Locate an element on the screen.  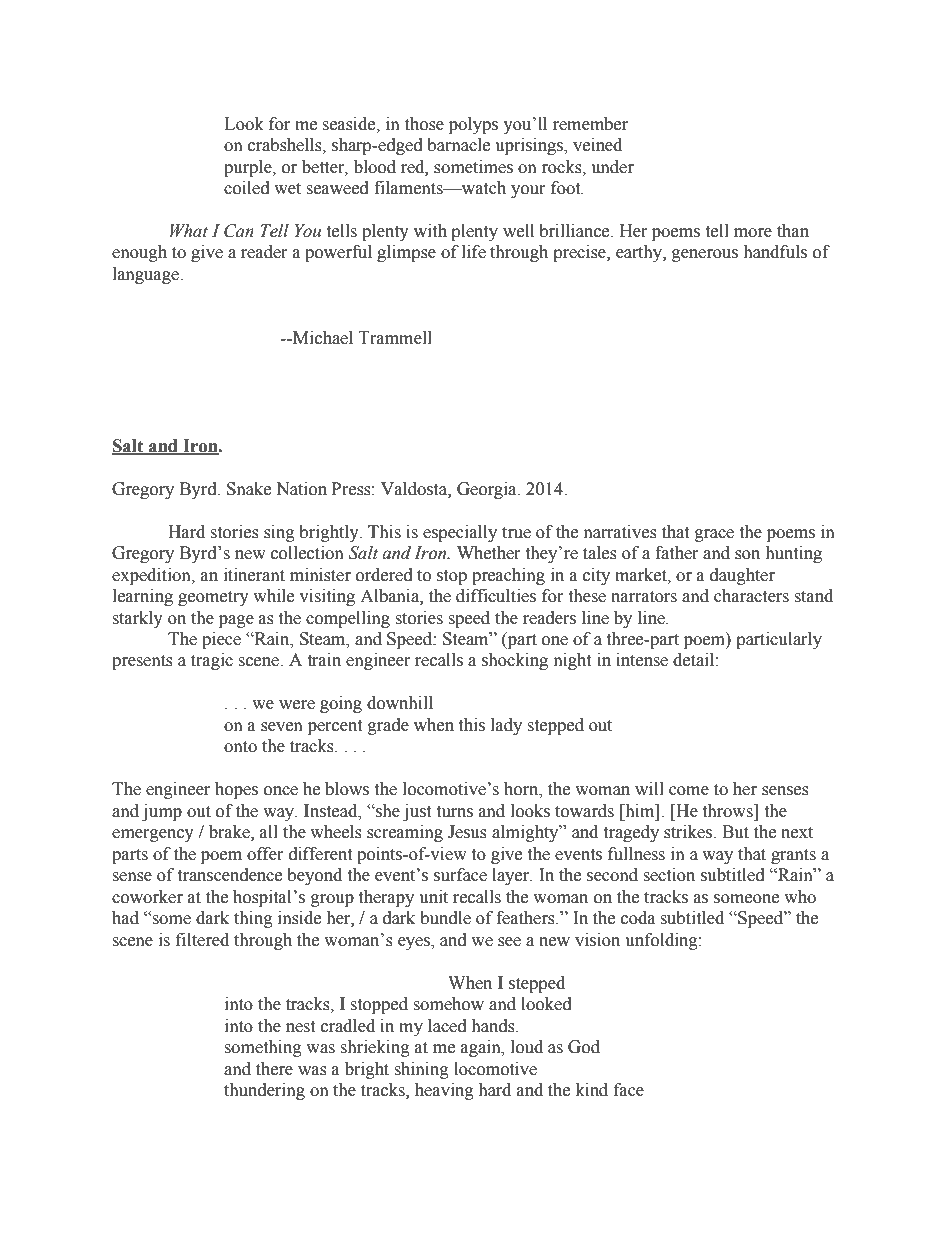
But is located at coordinates (735, 832).
